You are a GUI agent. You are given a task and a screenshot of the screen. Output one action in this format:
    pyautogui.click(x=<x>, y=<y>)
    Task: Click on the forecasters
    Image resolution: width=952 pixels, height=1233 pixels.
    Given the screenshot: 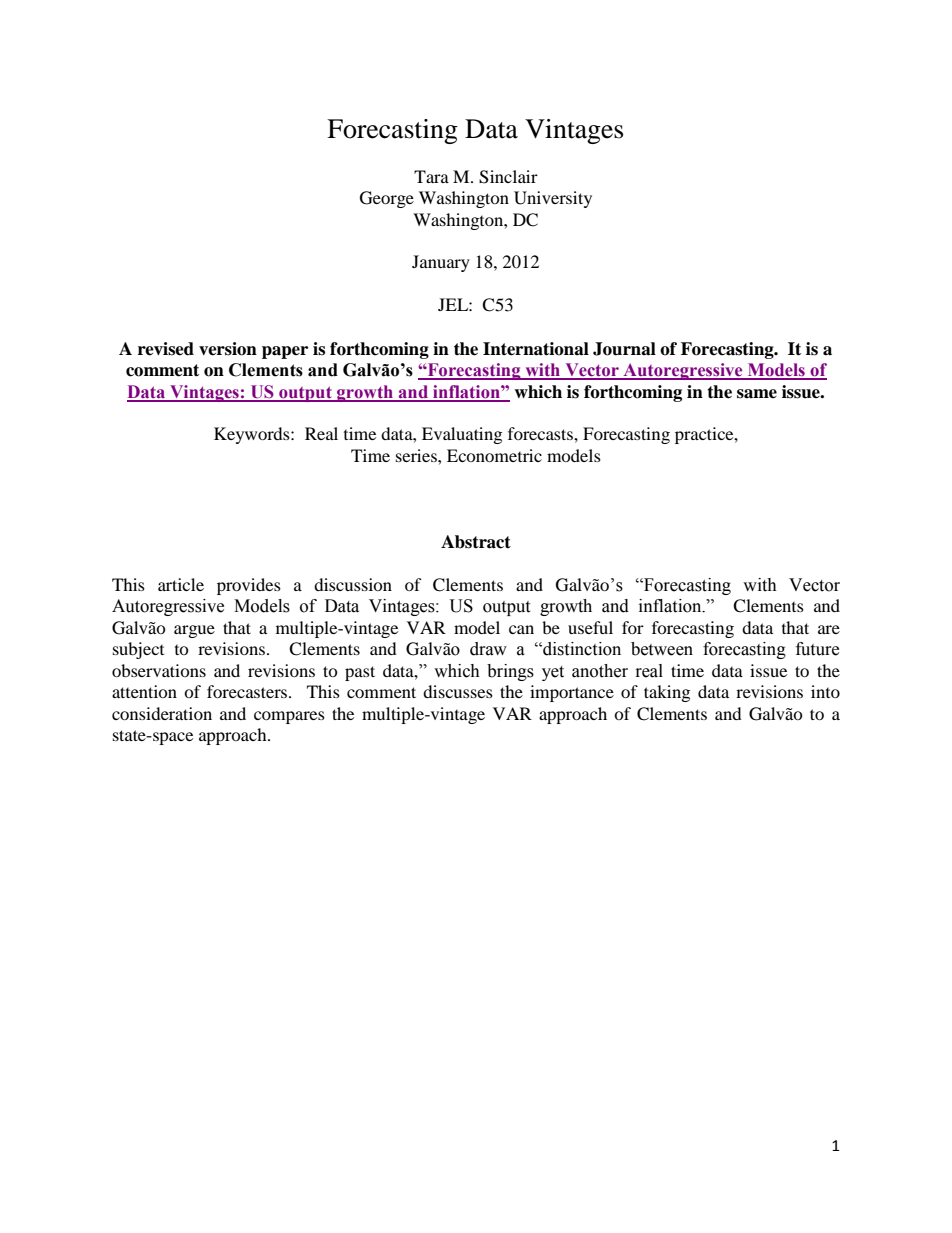 What is the action you would take?
    pyautogui.click(x=247, y=691)
